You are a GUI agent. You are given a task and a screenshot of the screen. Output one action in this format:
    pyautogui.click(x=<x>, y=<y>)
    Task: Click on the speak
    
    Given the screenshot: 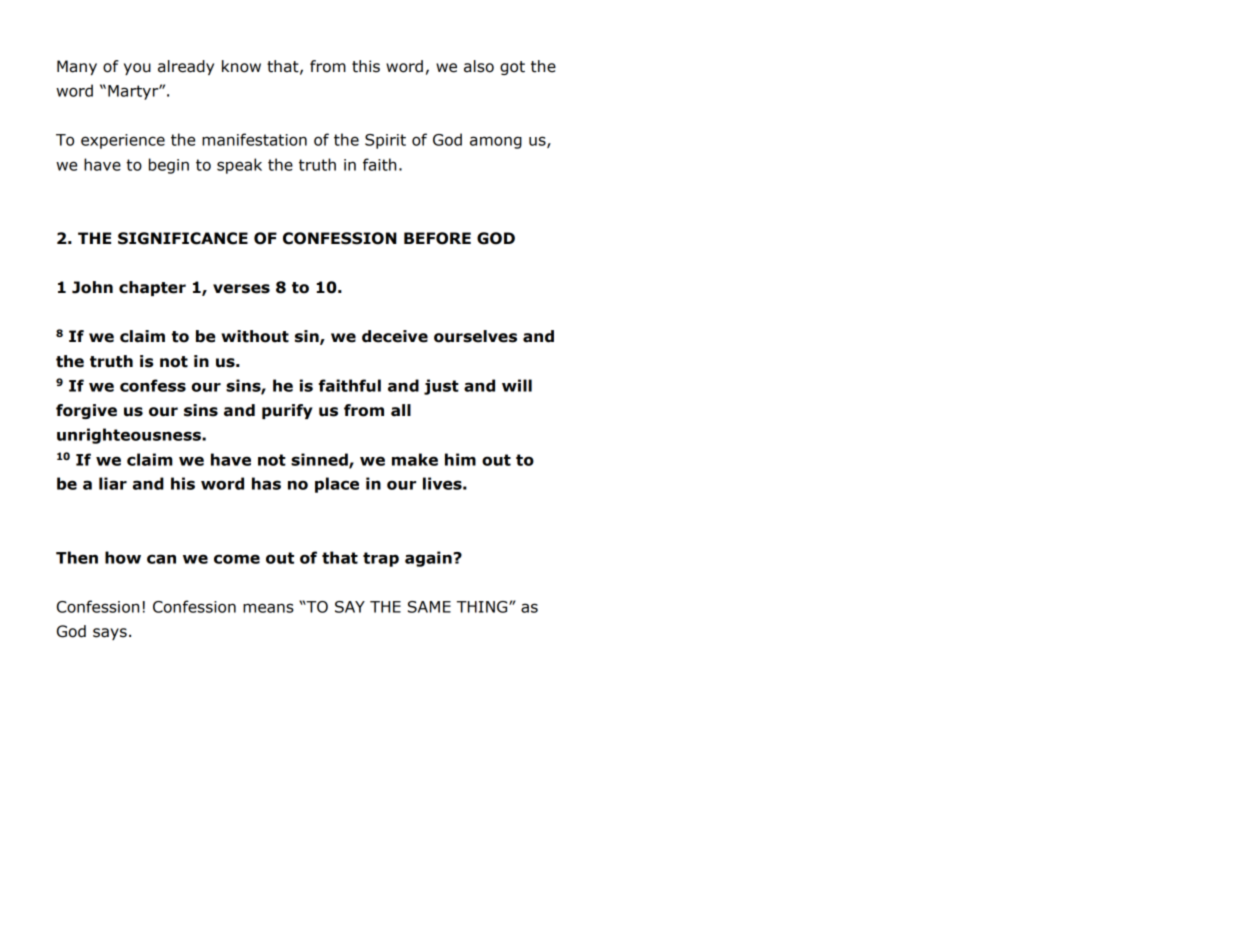 What is the action you would take?
    pyautogui.click(x=239, y=166)
